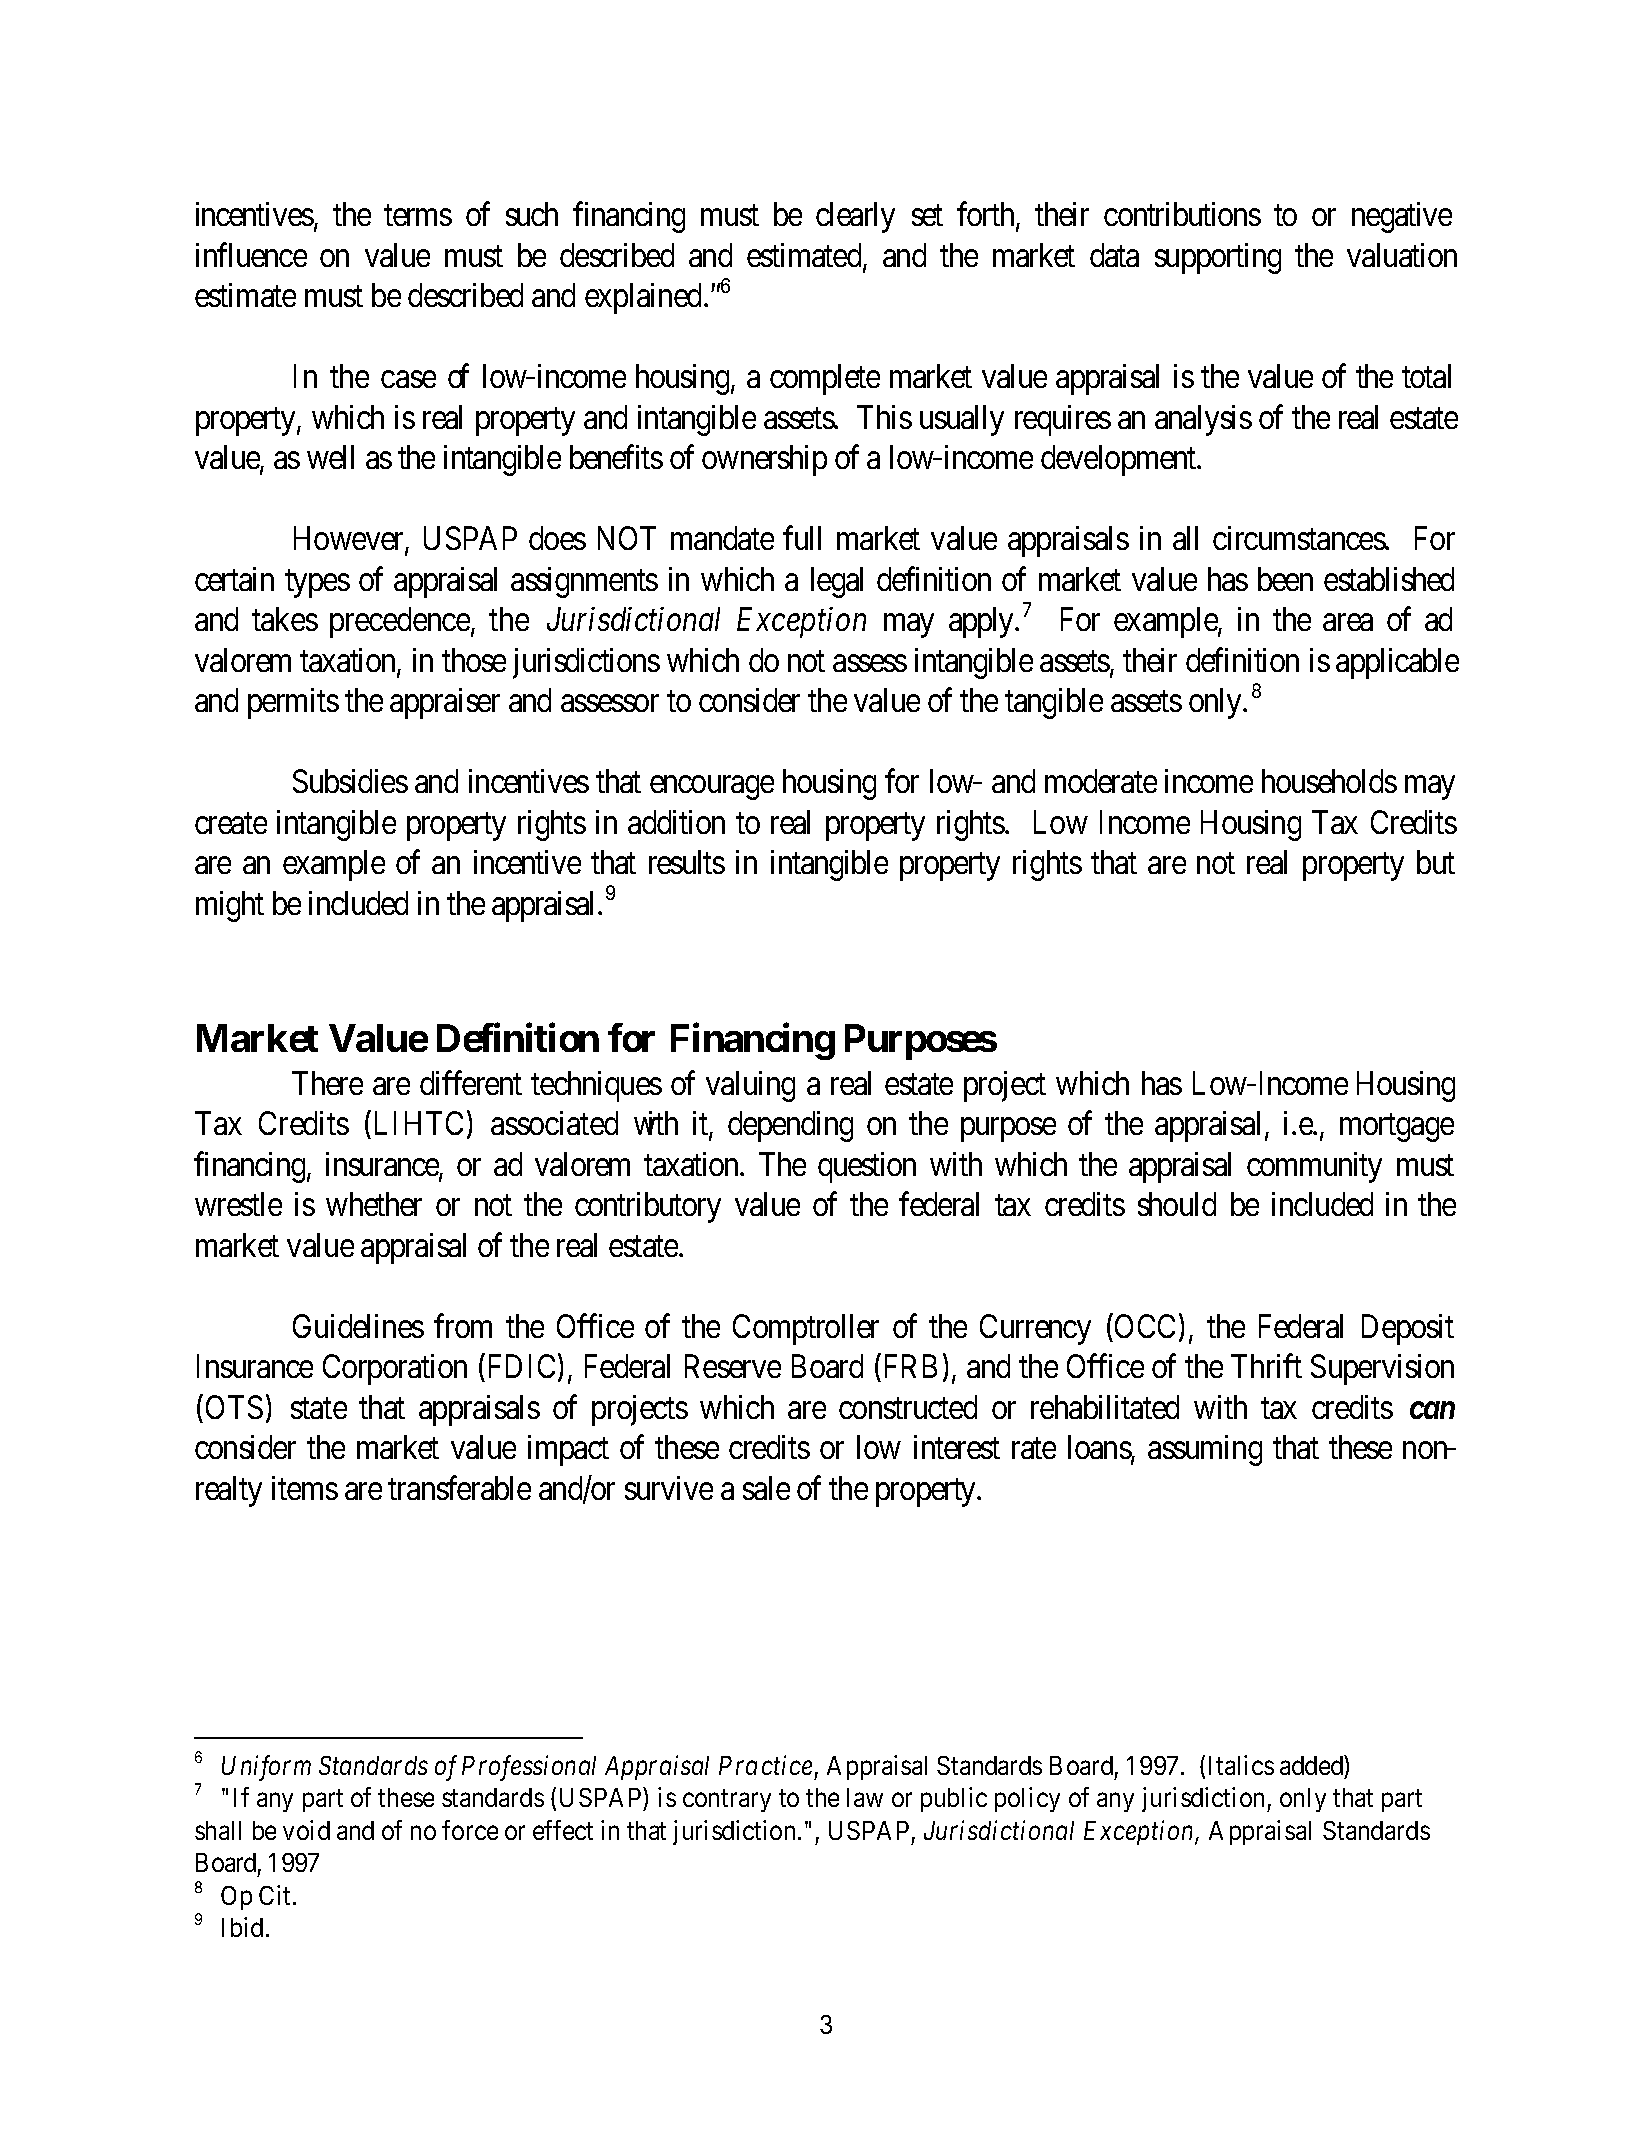  Describe the element at coordinates (1218, 258) in the image. I see `supporting` at that location.
